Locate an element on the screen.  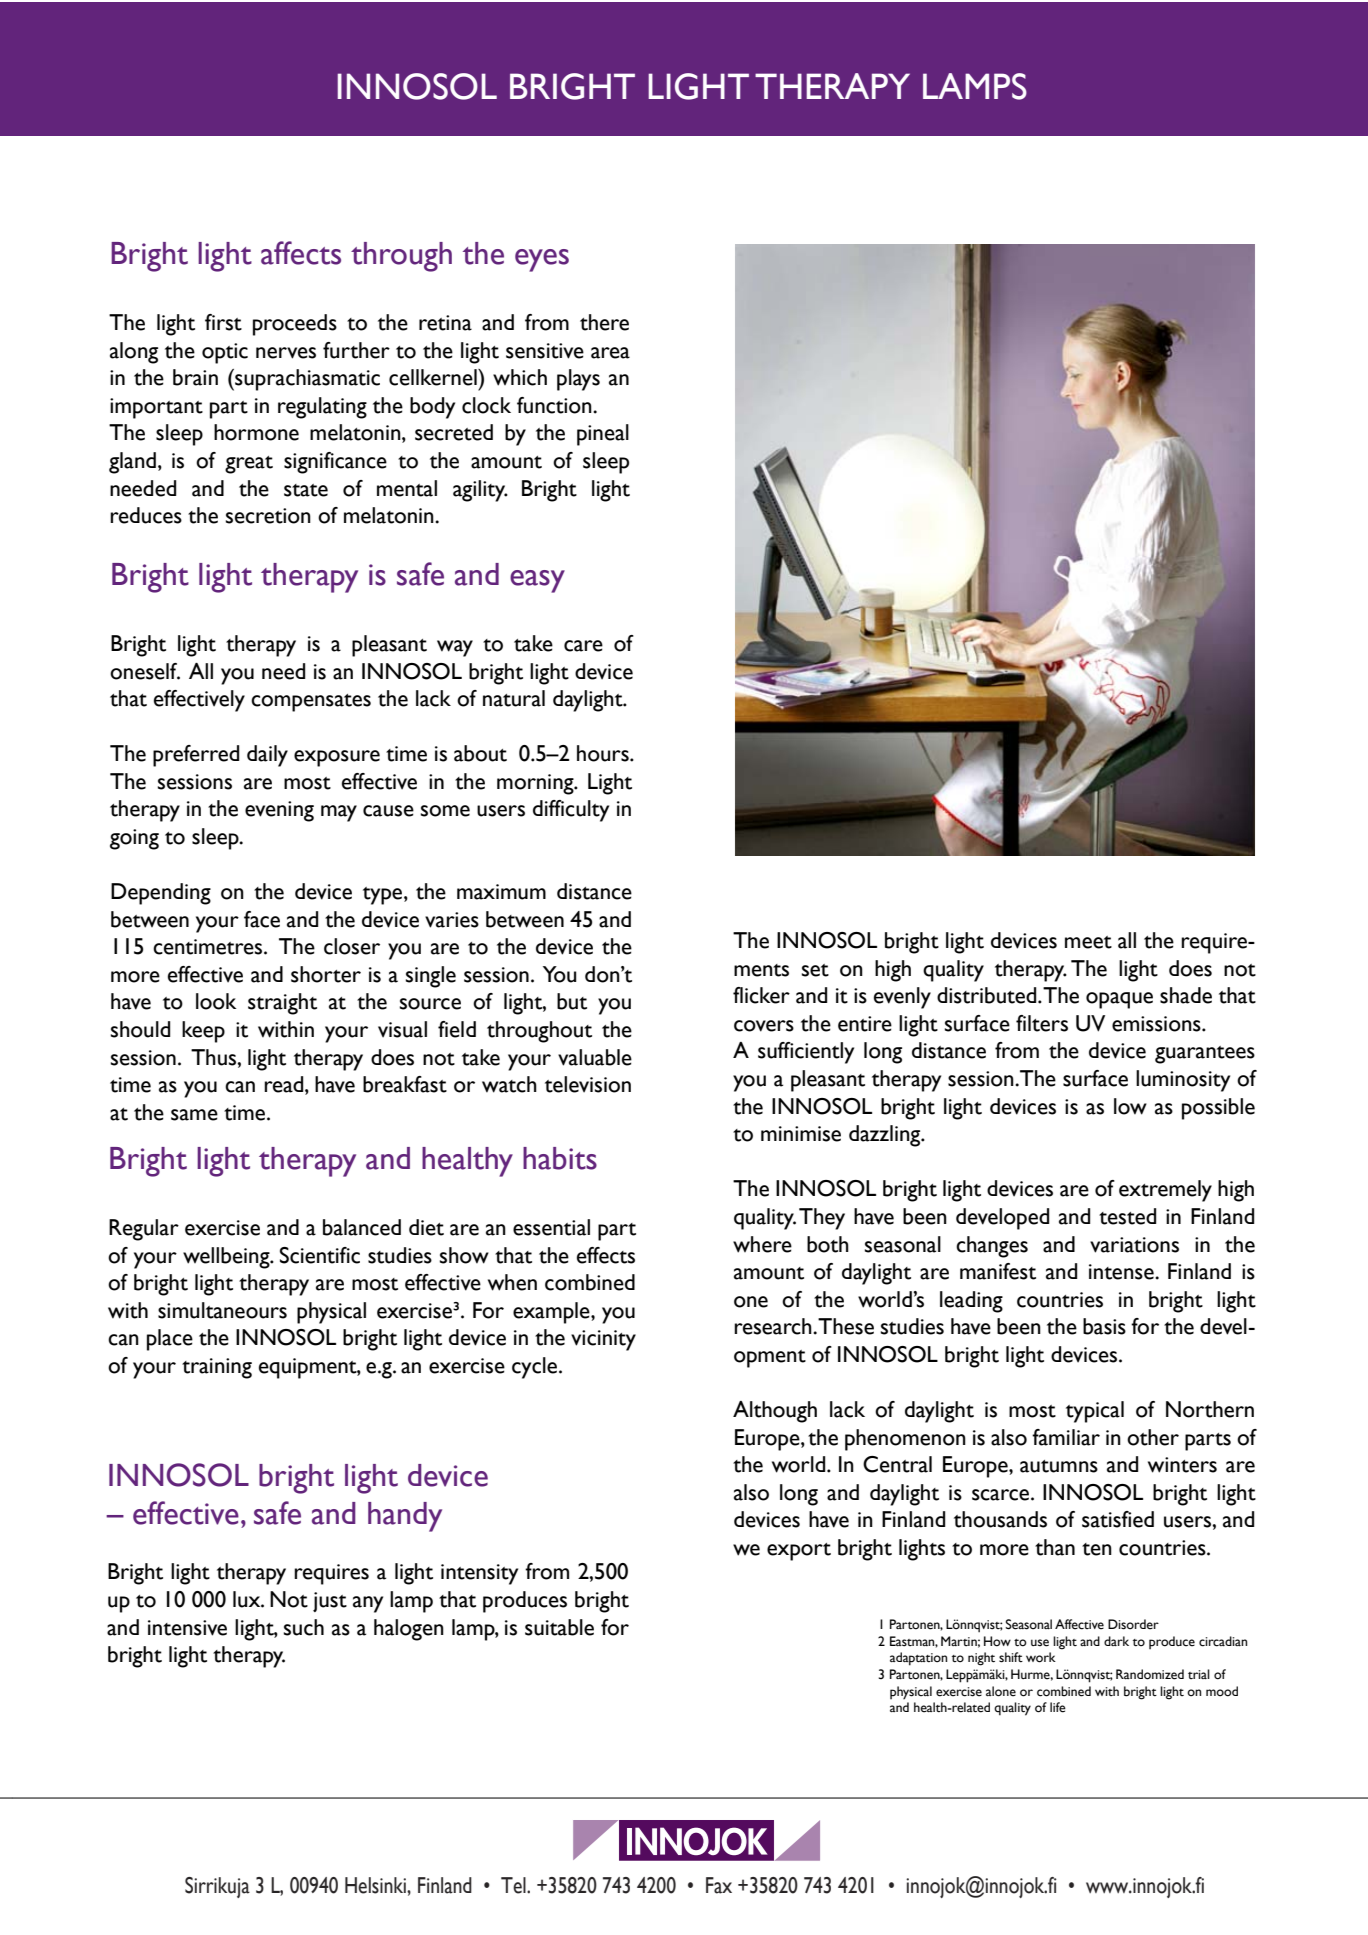
vicinity is located at coordinates (603, 1340).
